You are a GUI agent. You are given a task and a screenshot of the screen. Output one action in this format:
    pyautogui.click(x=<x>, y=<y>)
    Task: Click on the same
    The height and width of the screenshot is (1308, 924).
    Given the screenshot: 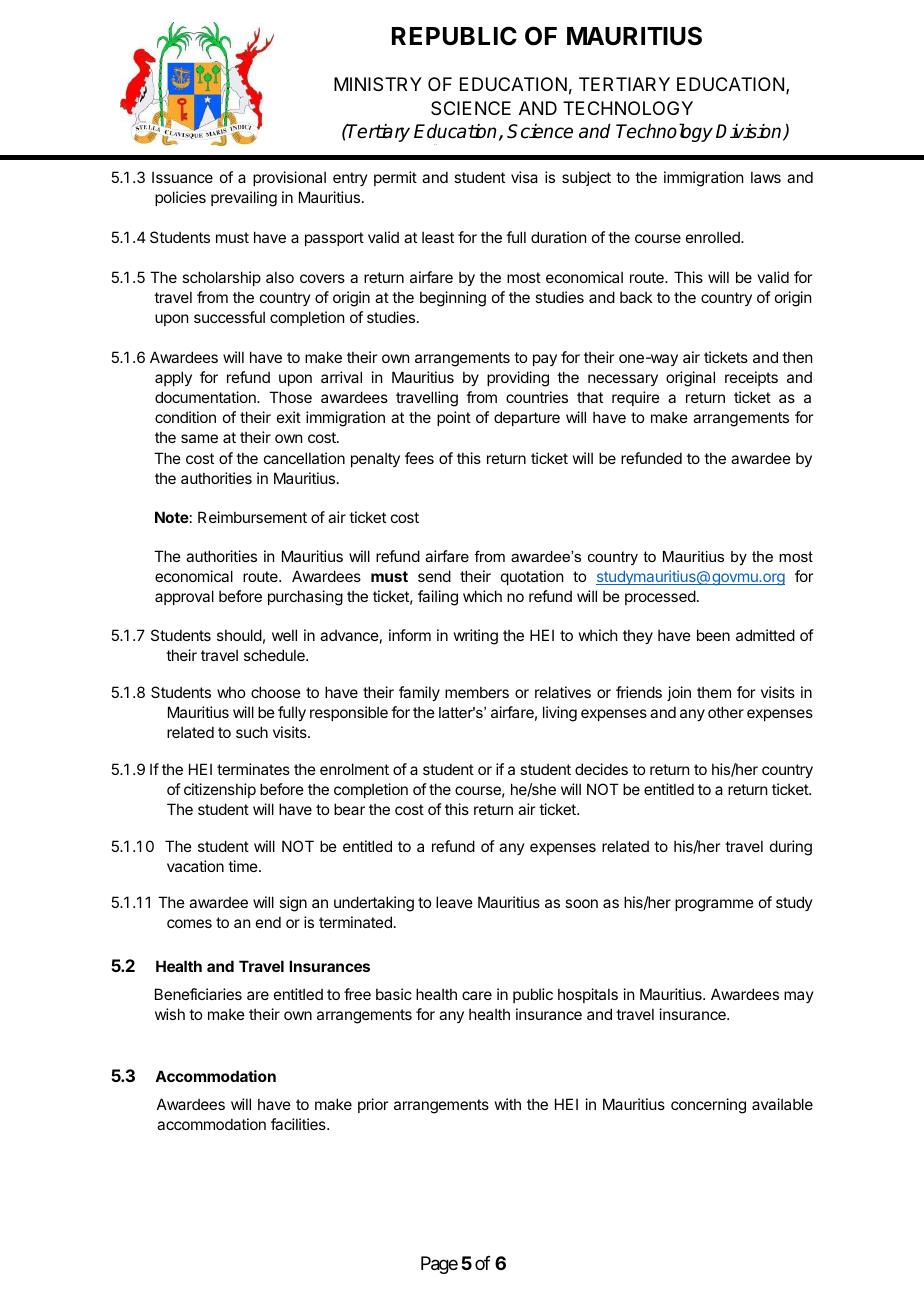 What is the action you would take?
    pyautogui.click(x=199, y=438)
